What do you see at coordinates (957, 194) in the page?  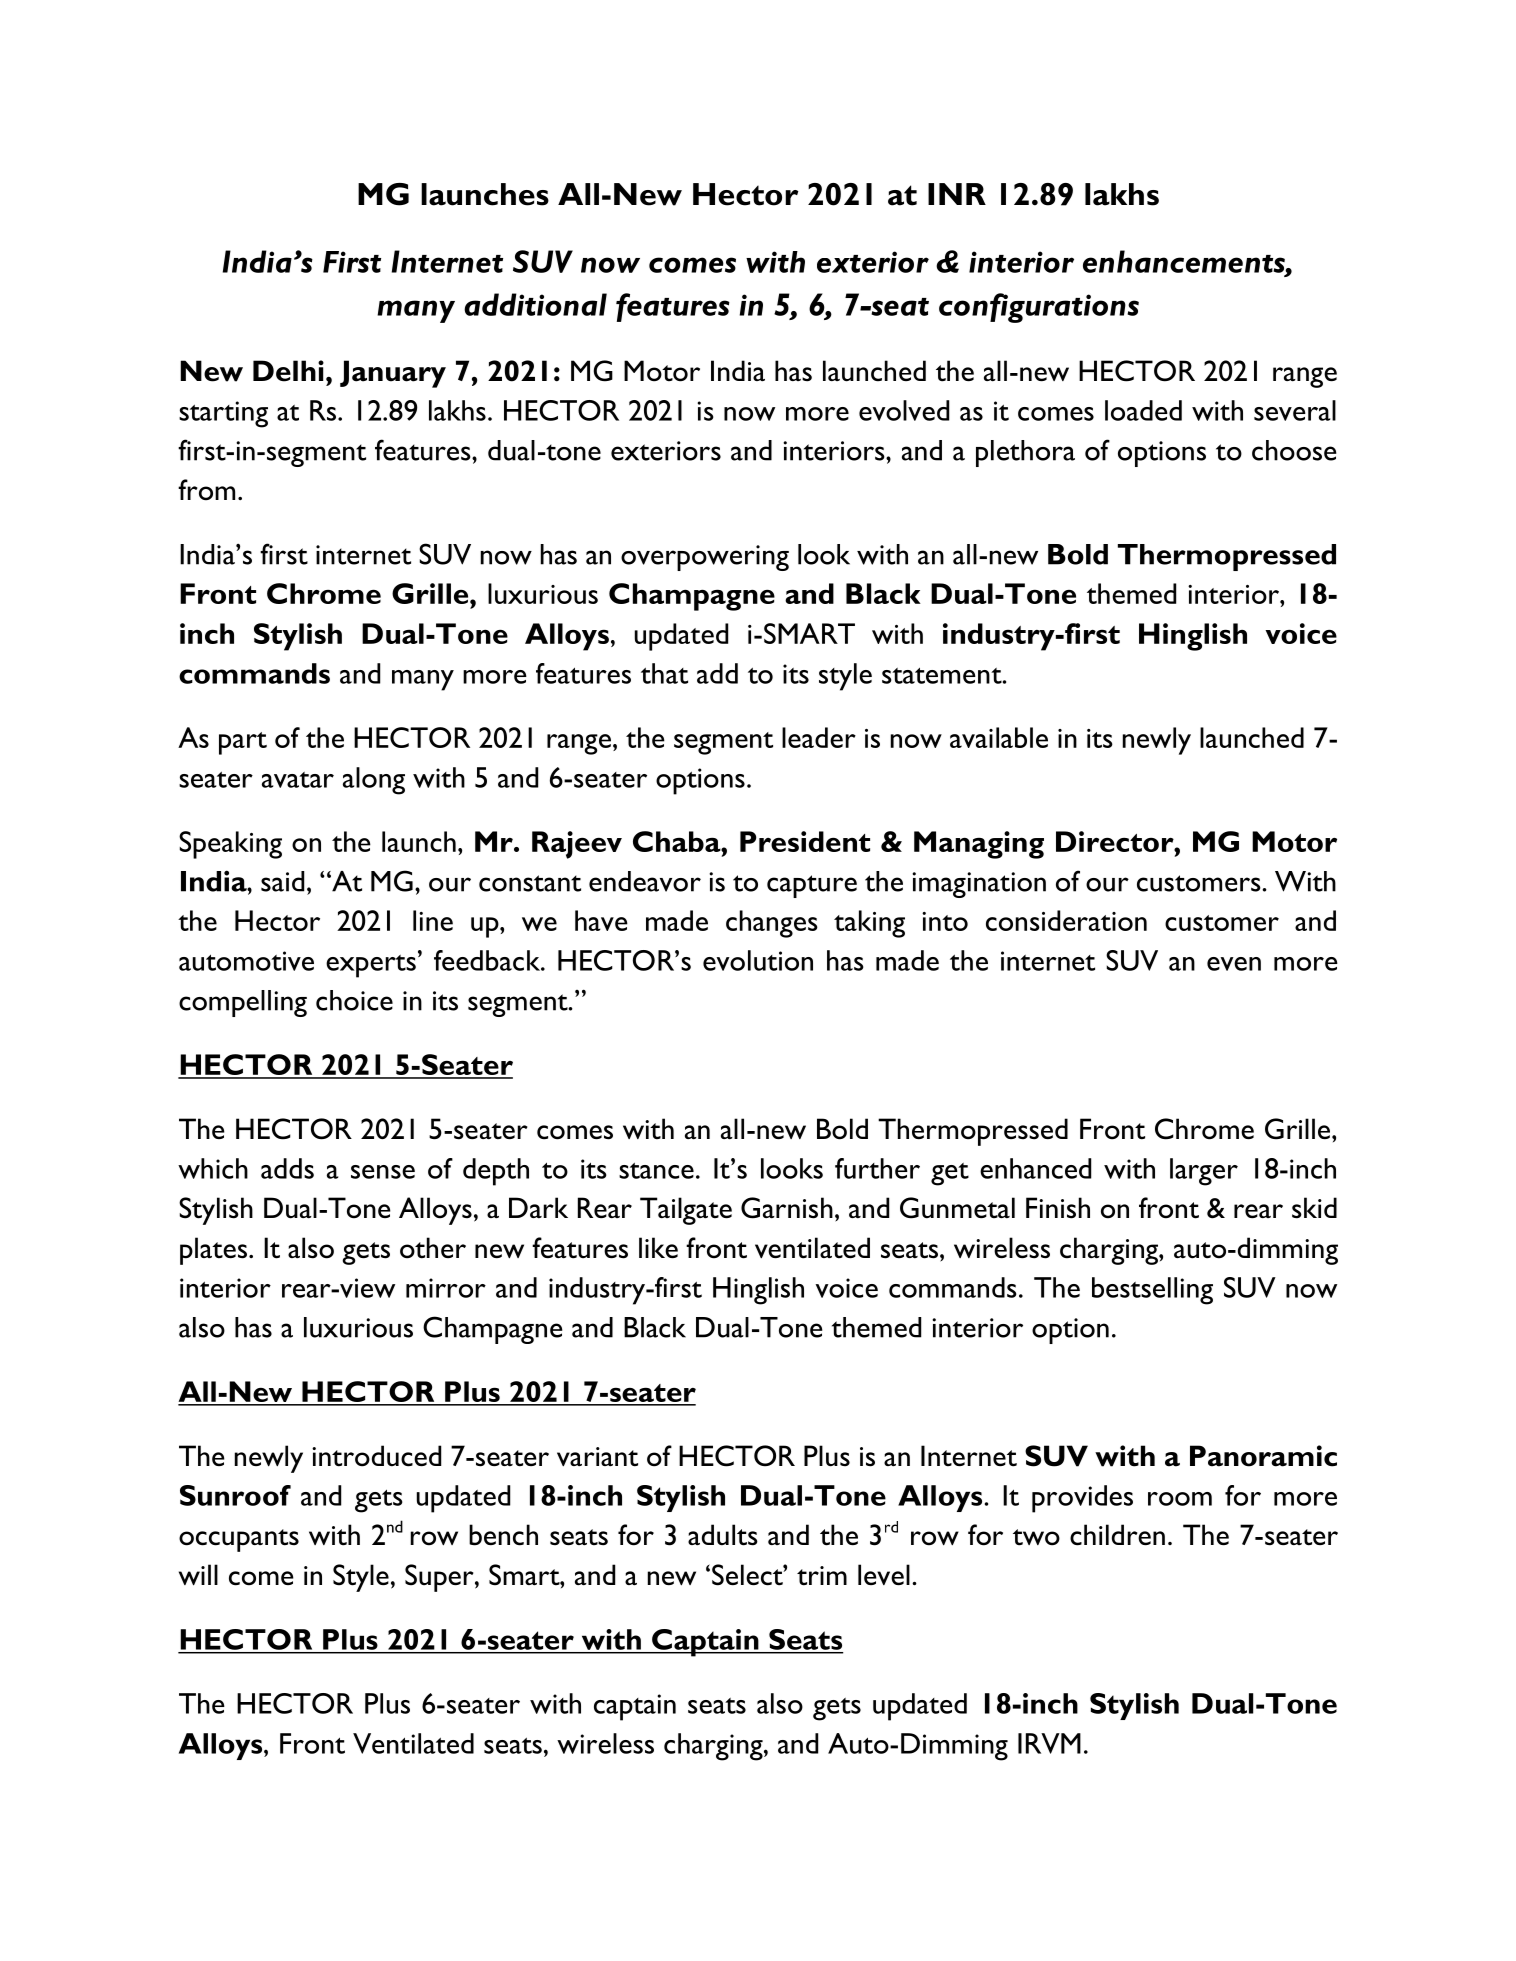 I see `INR` at bounding box center [957, 194].
